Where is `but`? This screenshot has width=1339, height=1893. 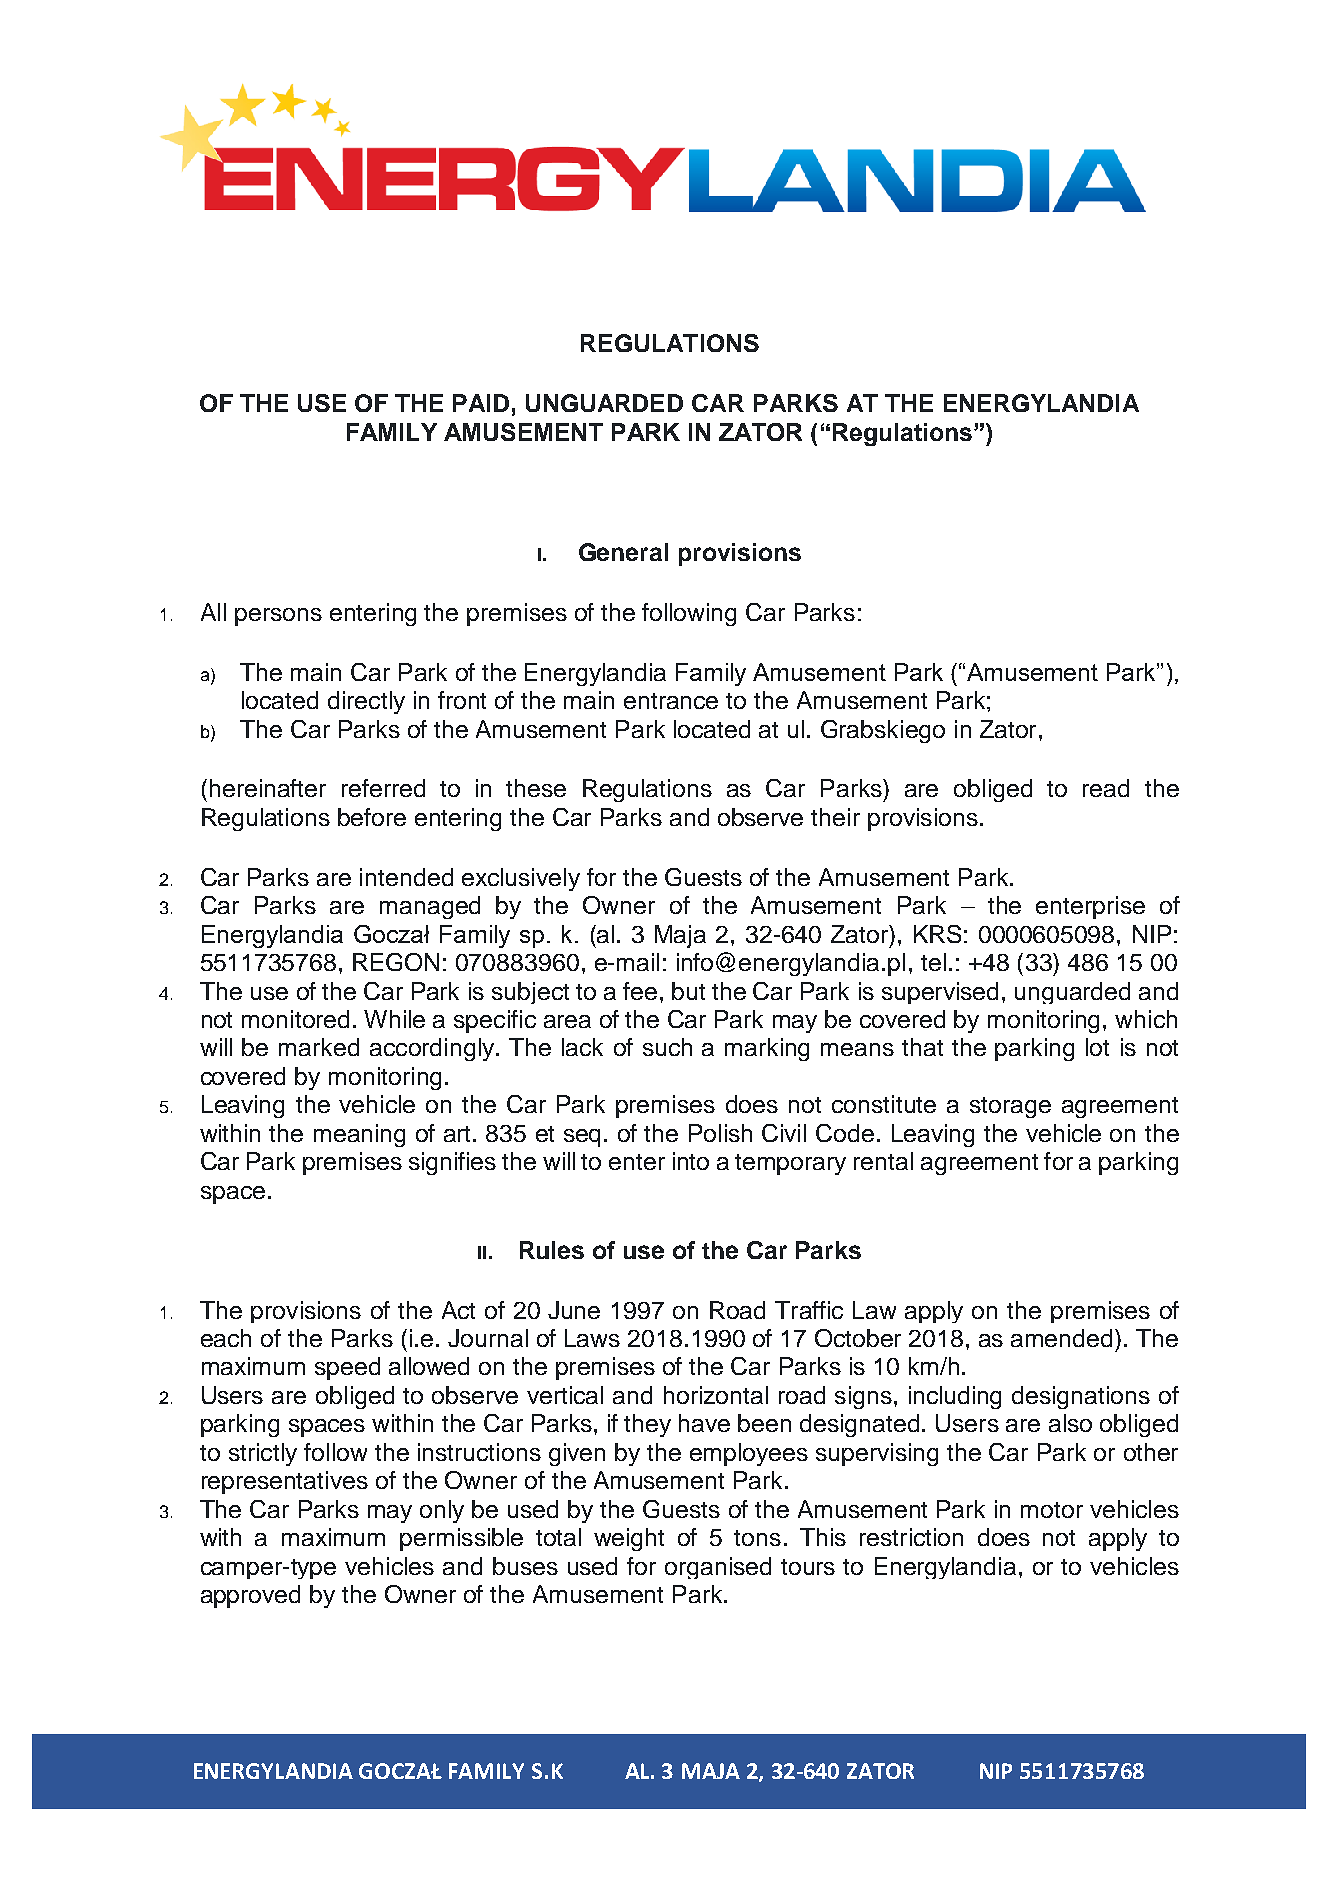 but is located at coordinates (688, 991).
